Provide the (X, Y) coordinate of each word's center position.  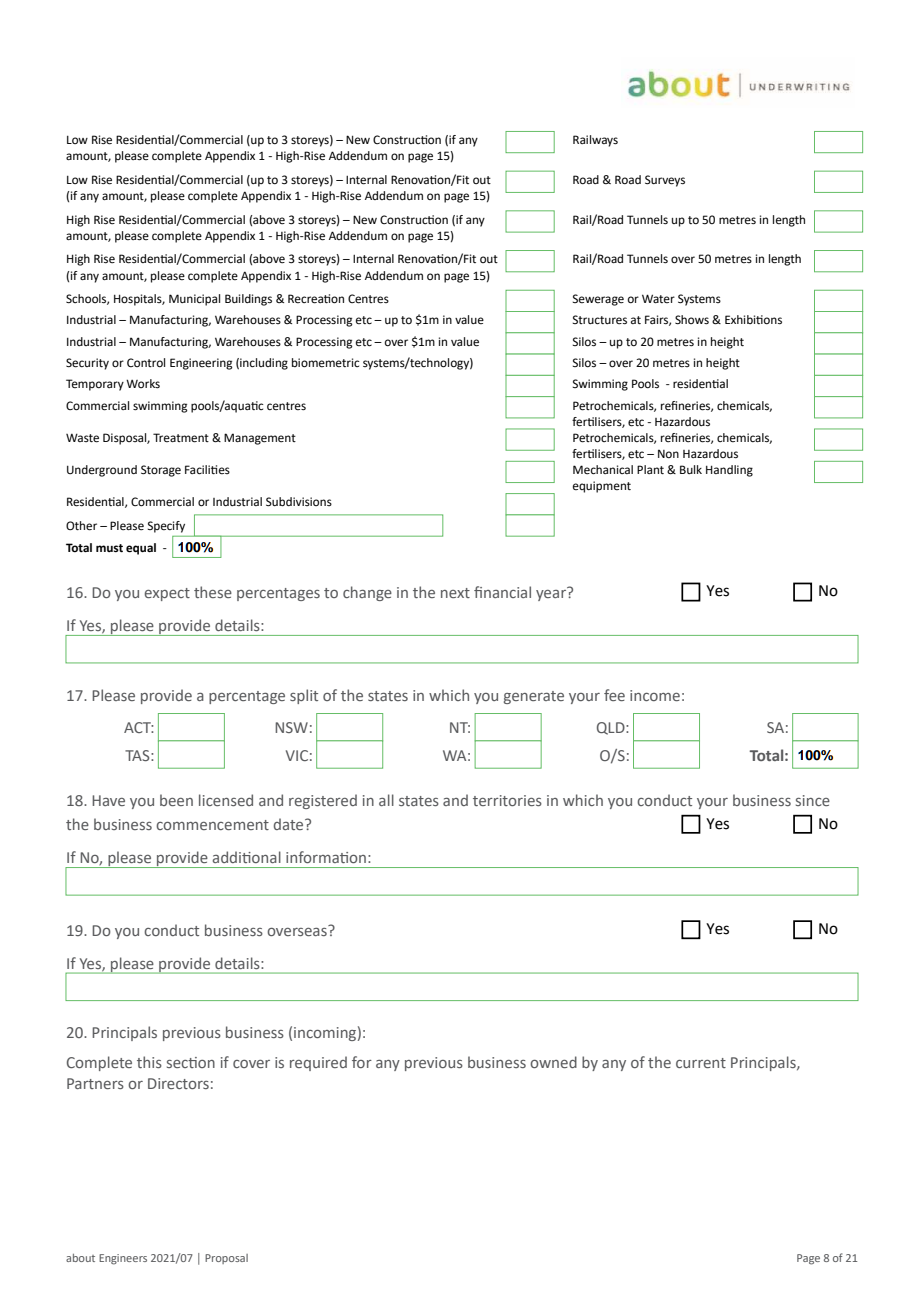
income (655, 695)
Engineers (123, 1259)
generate (534, 697)
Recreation (316, 299)
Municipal (194, 300)
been (176, 800)
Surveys (665, 181)
